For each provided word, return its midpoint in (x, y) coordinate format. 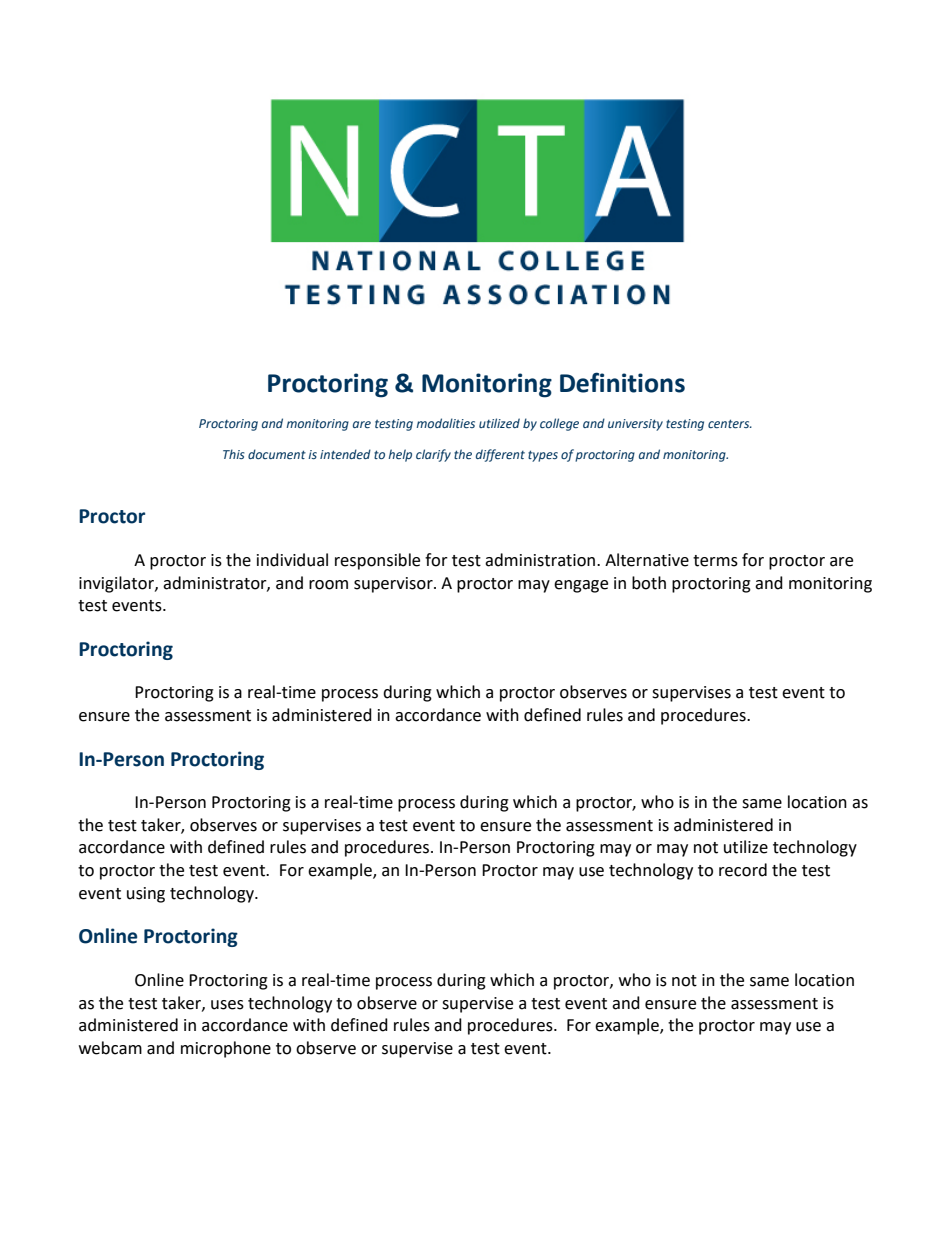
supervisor (394, 585)
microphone (226, 1049)
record (743, 870)
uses (227, 1005)
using (146, 895)
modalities (445, 423)
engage (581, 586)
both (649, 583)
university (635, 425)
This (234, 454)
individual (292, 560)
